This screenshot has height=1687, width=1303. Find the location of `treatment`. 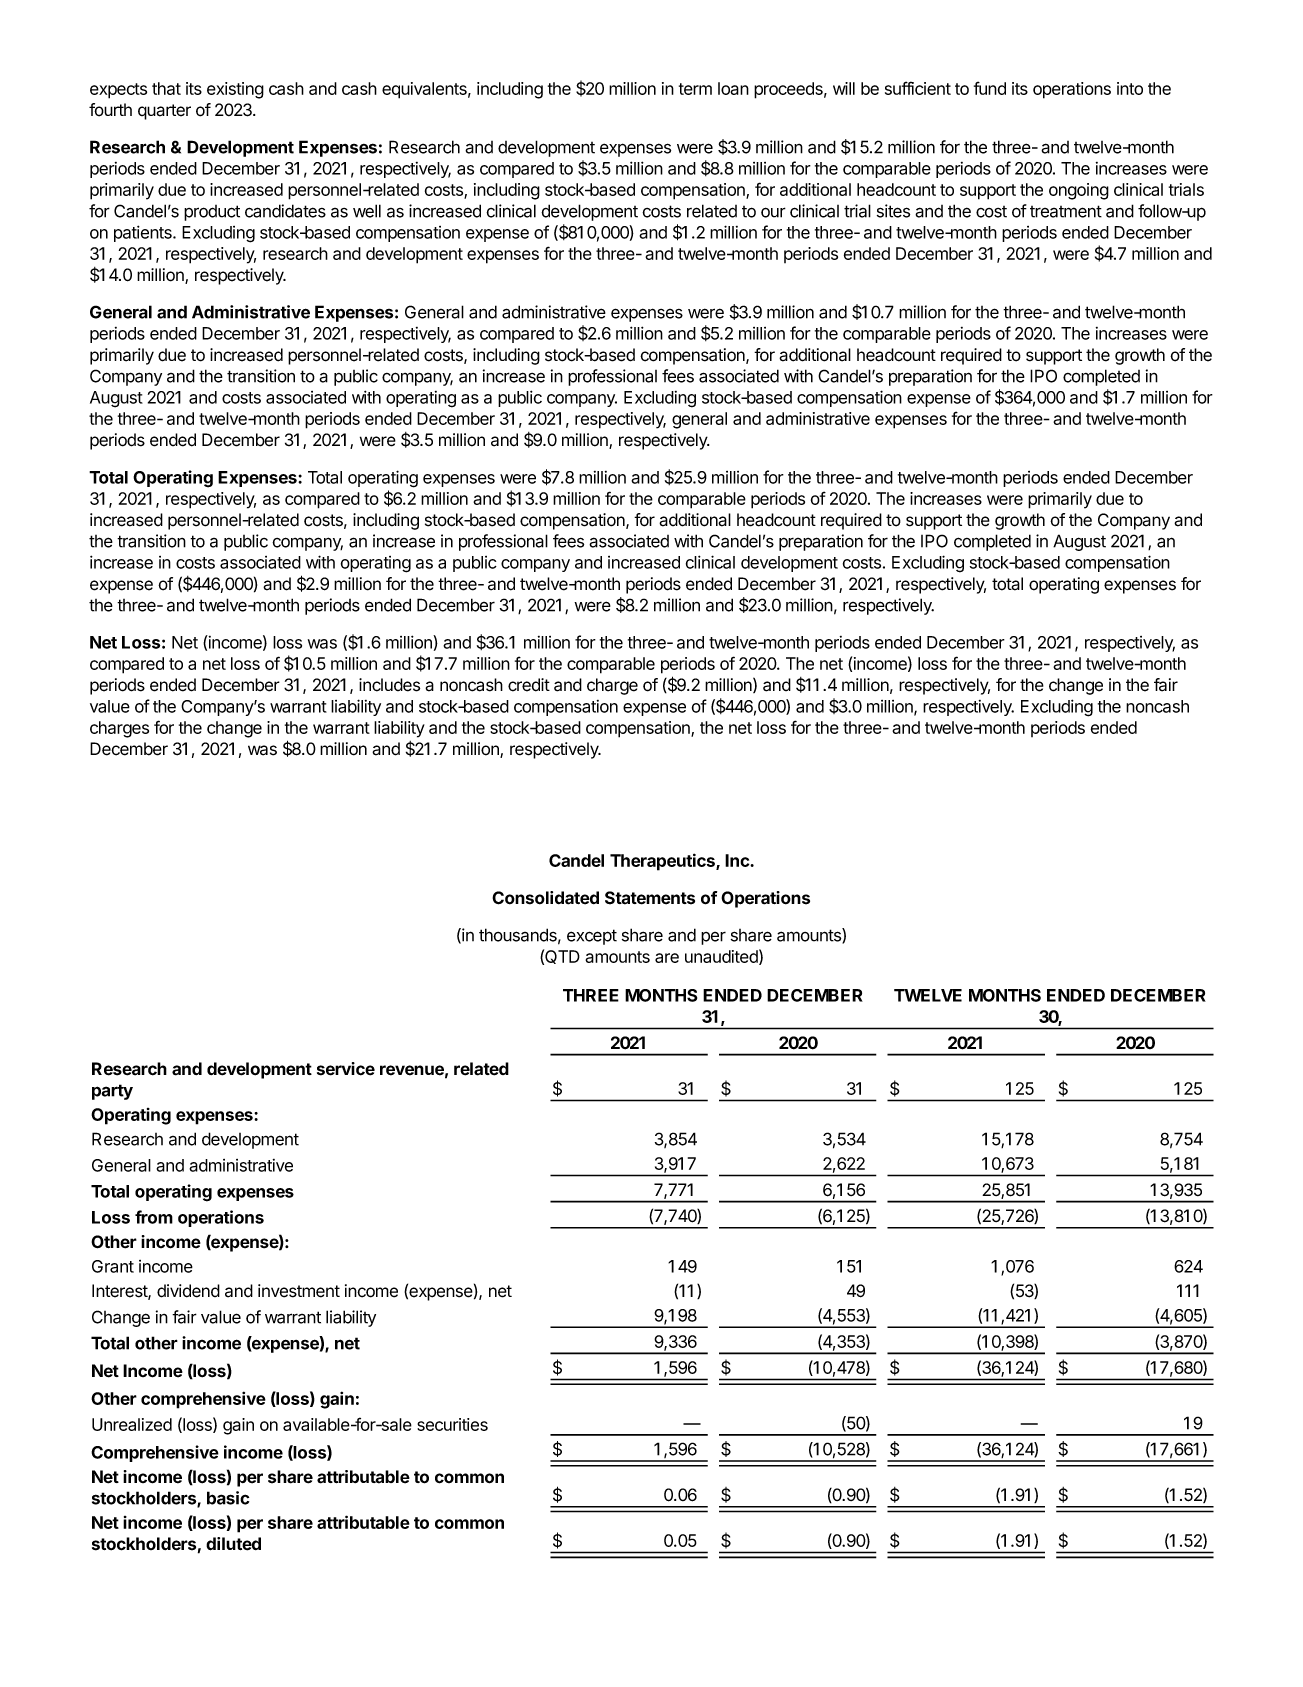

treatment is located at coordinates (1066, 211).
